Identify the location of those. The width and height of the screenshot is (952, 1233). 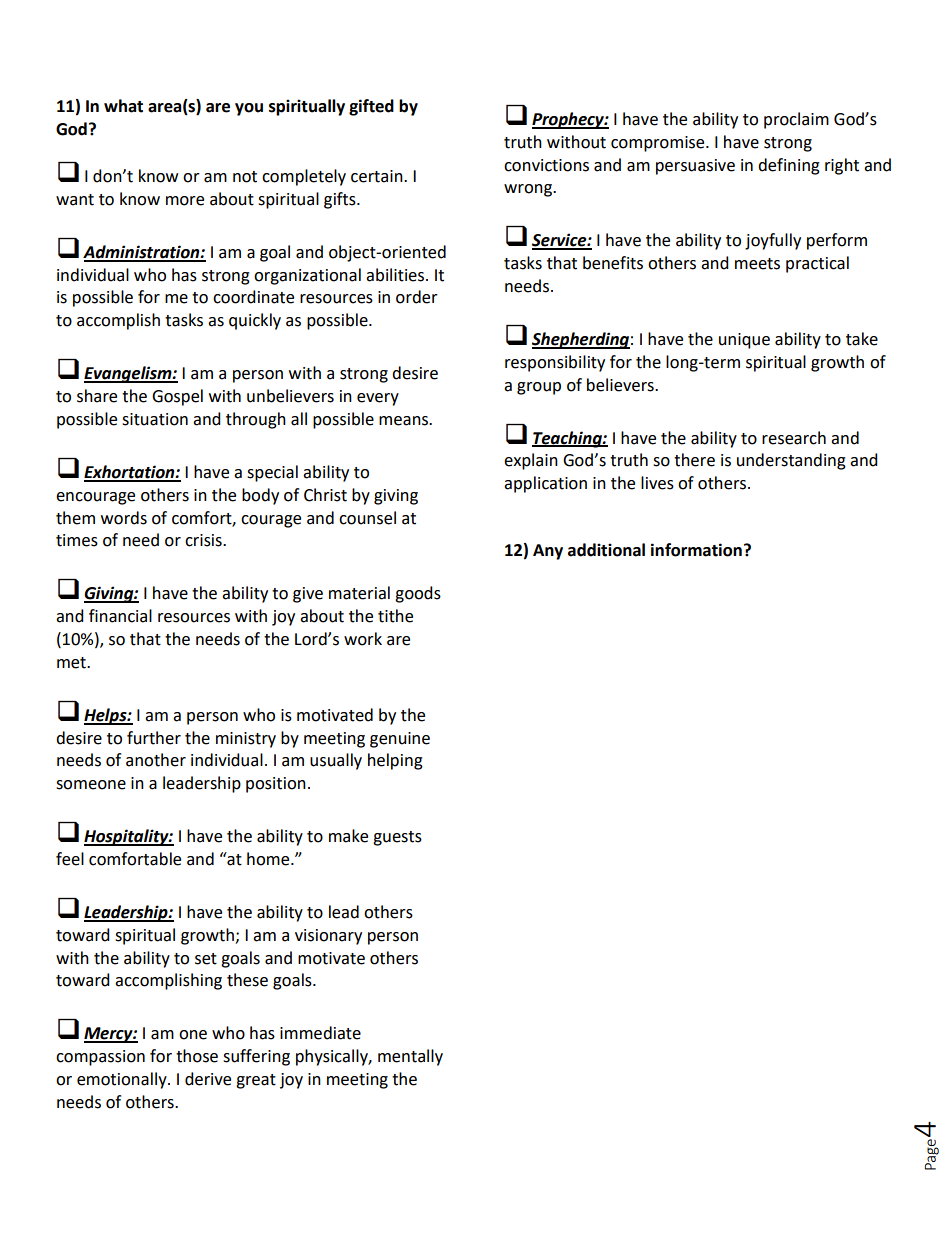
(197, 1056).
